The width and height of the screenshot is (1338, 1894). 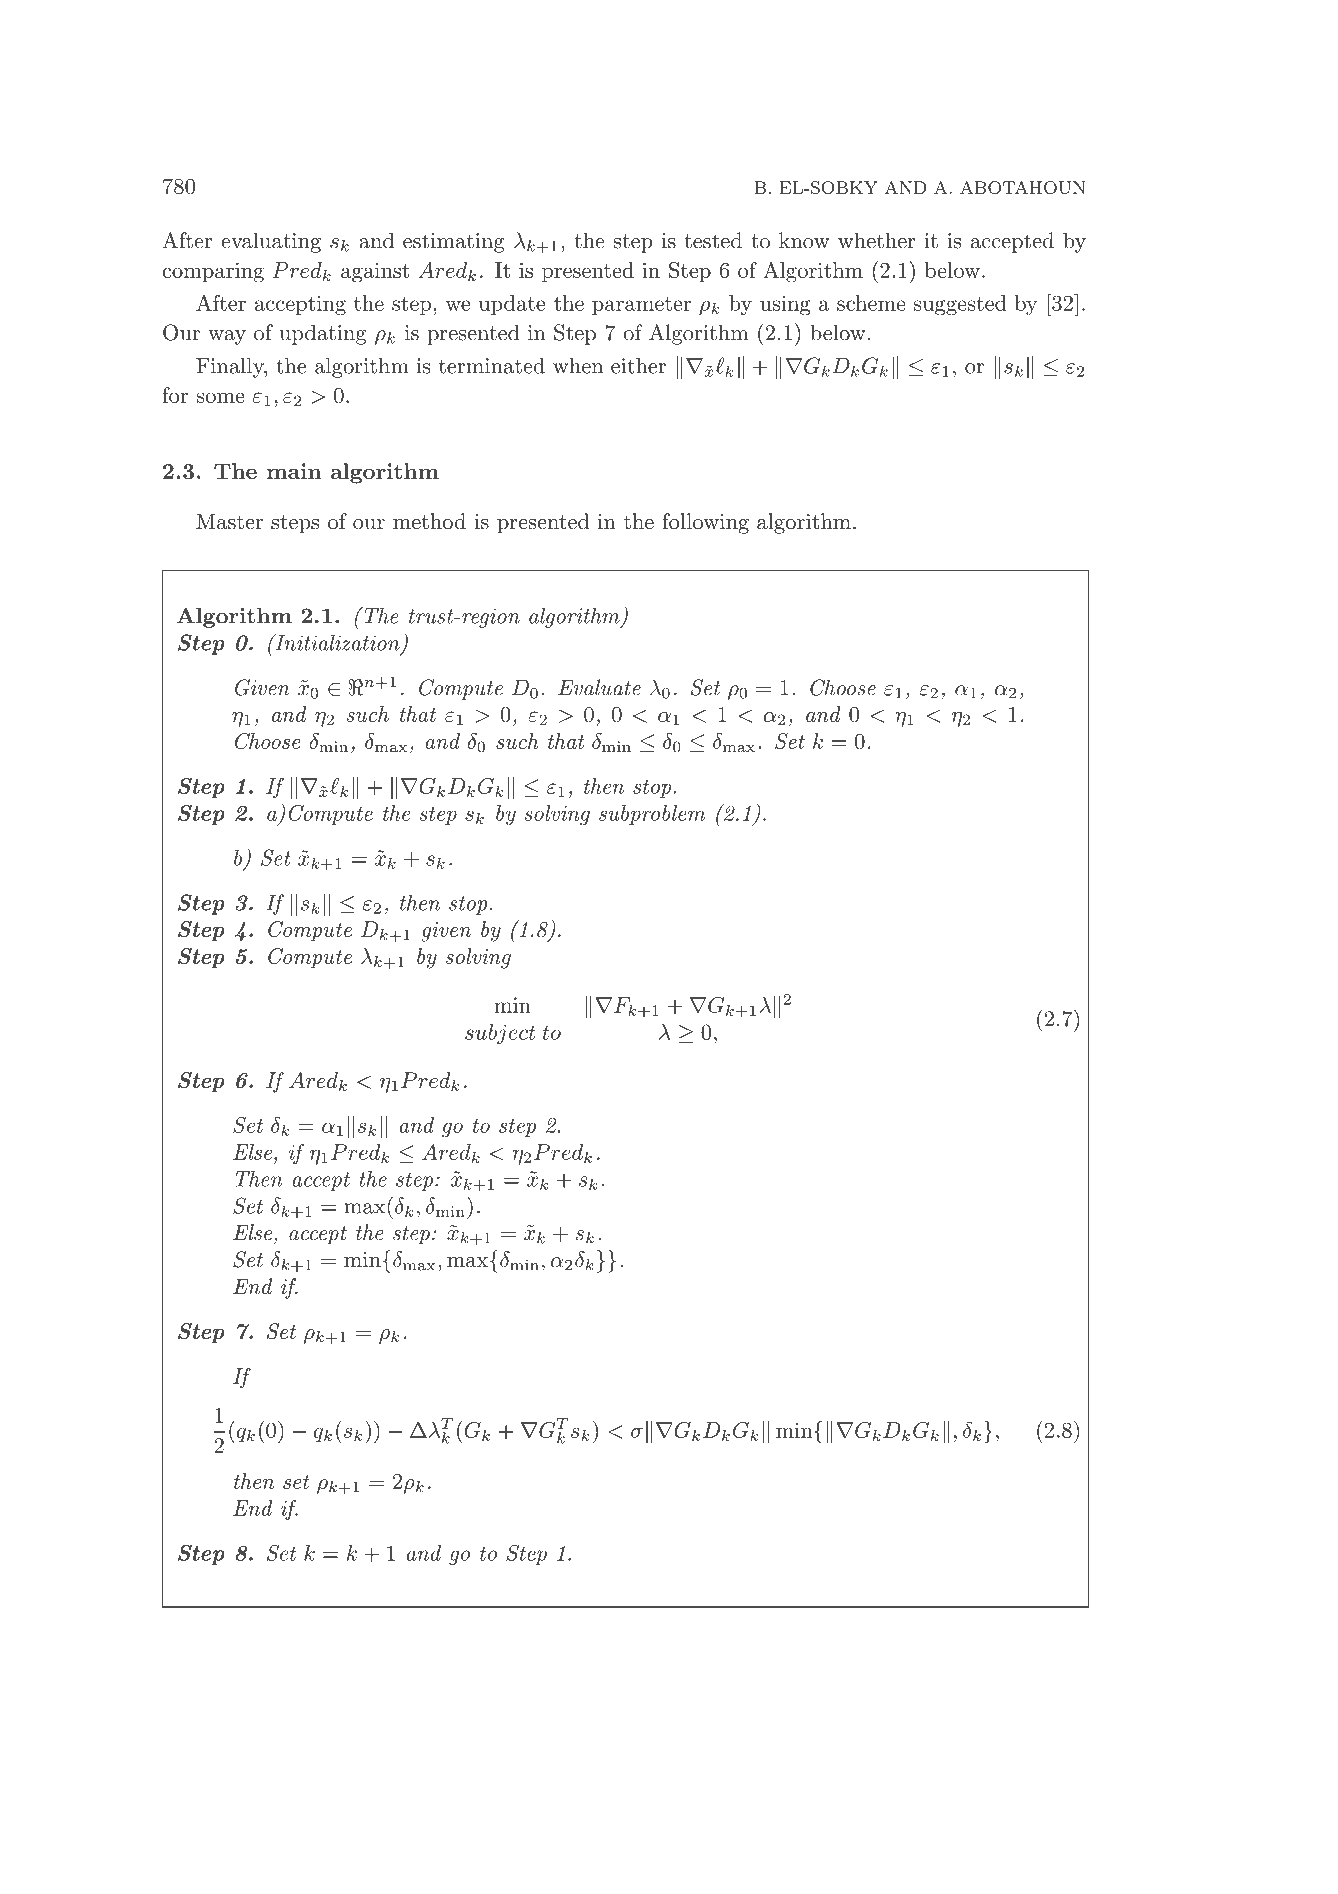 What do you see at coordinates (500, 1034) in the screenshot?
I see `subject` at bounding box center [500, 1034].
